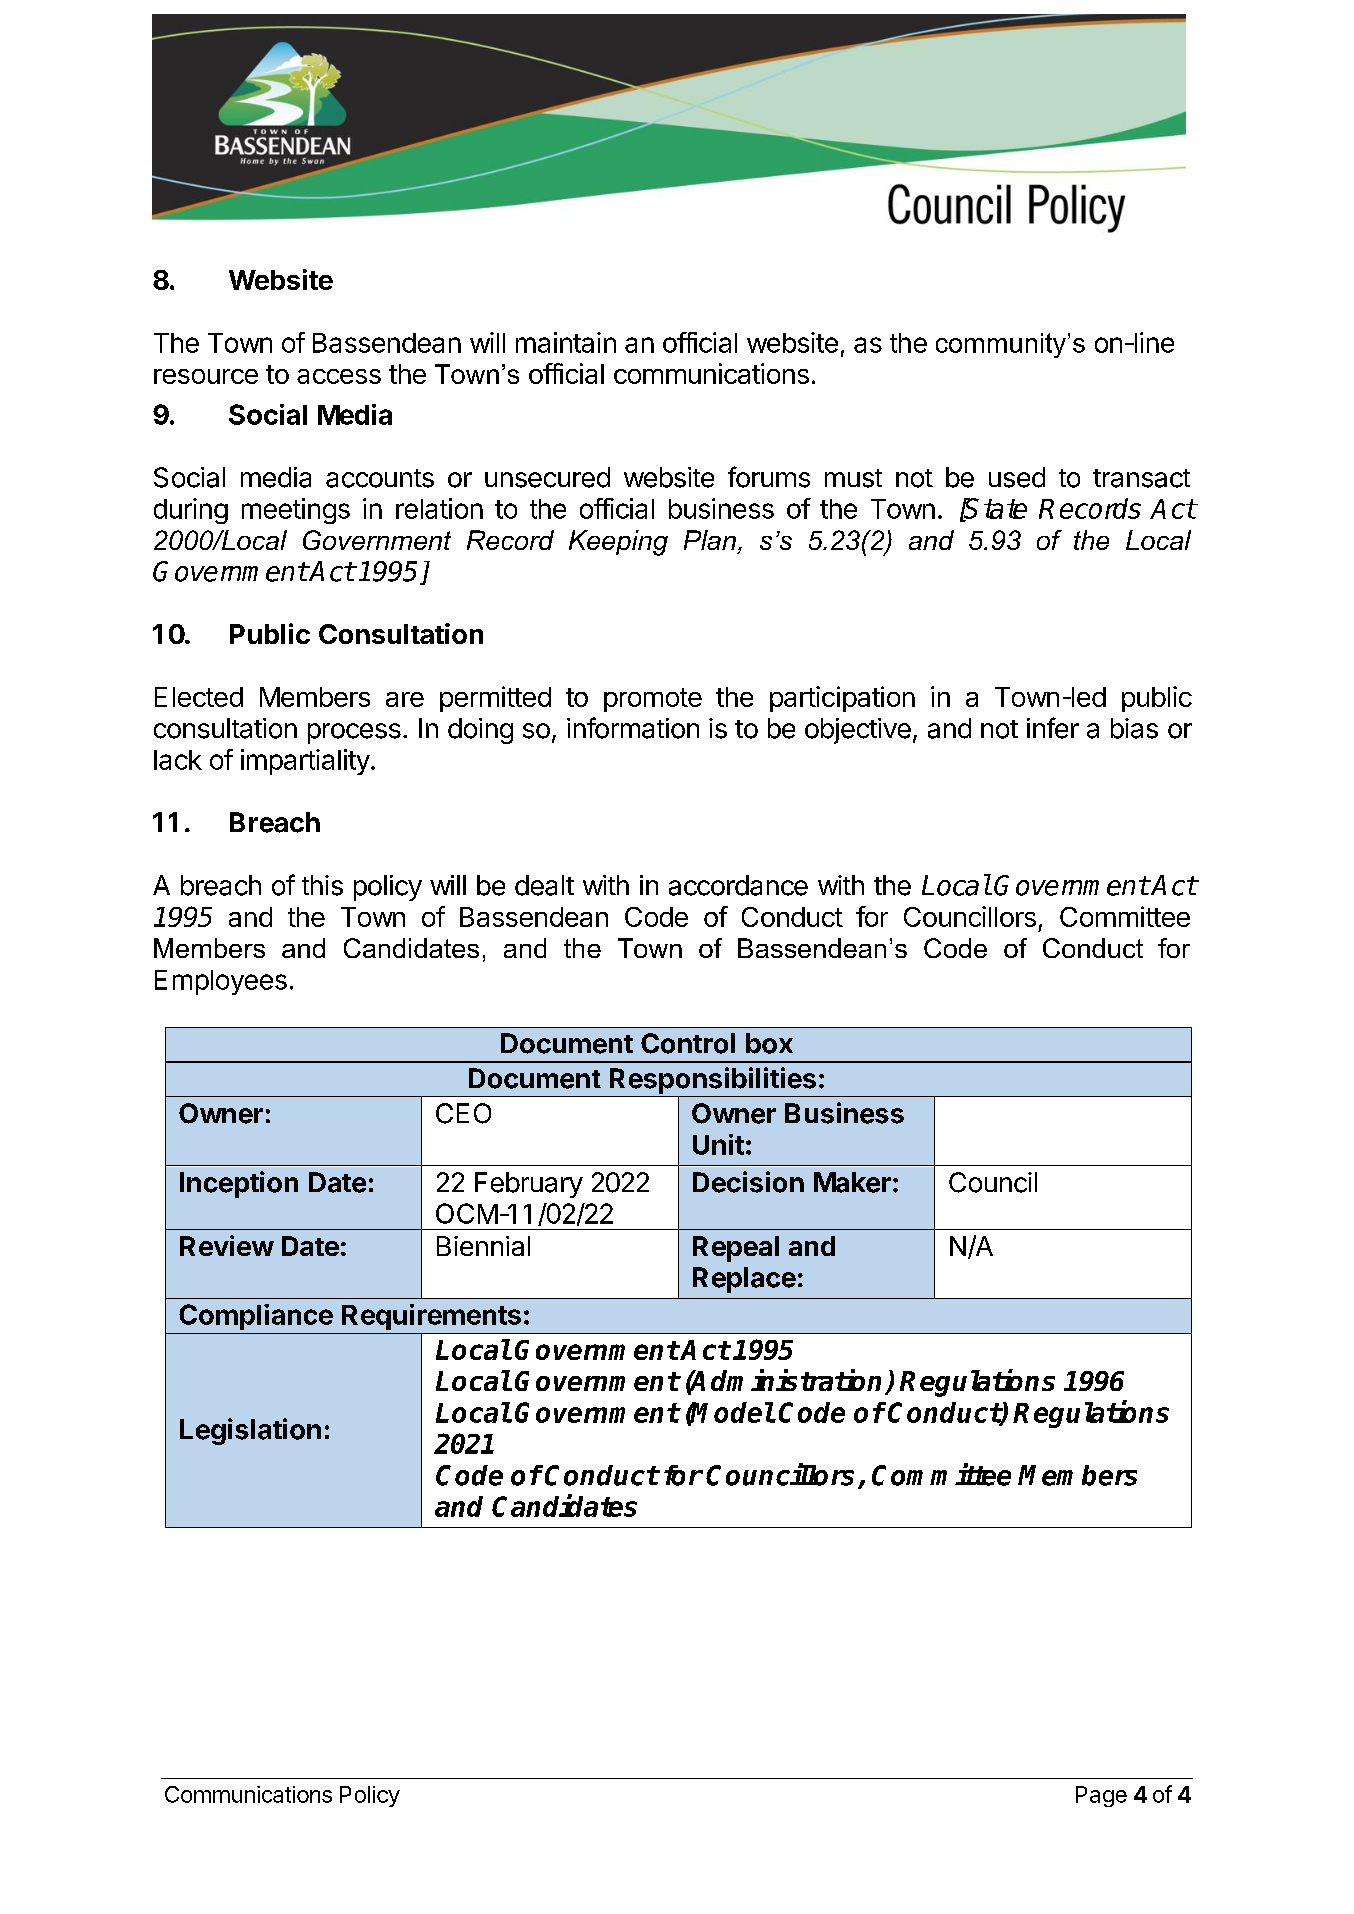  I want to click on infer, so click(1053, 728).
